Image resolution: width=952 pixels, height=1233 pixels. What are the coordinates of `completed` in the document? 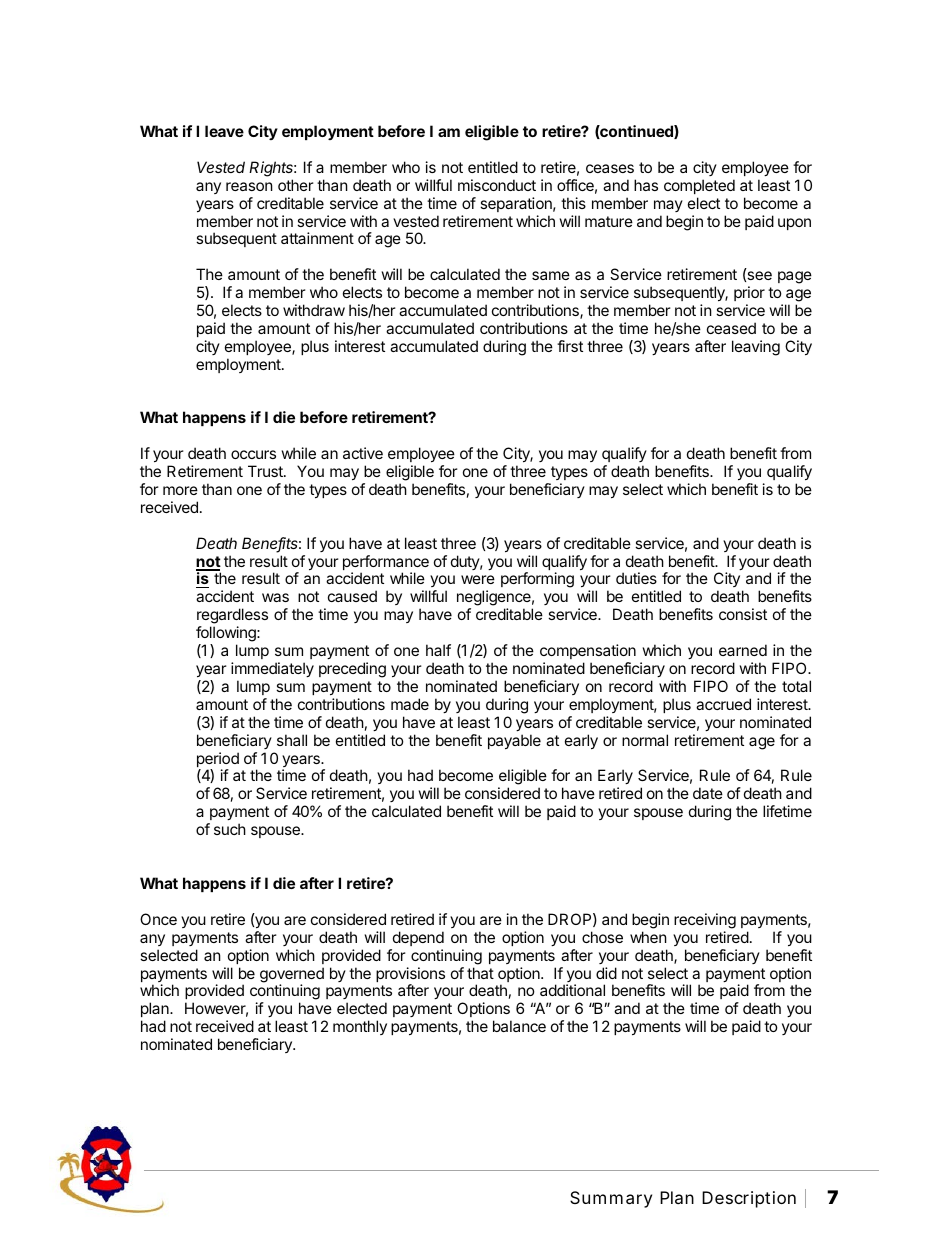 It's located at (699, 186).
